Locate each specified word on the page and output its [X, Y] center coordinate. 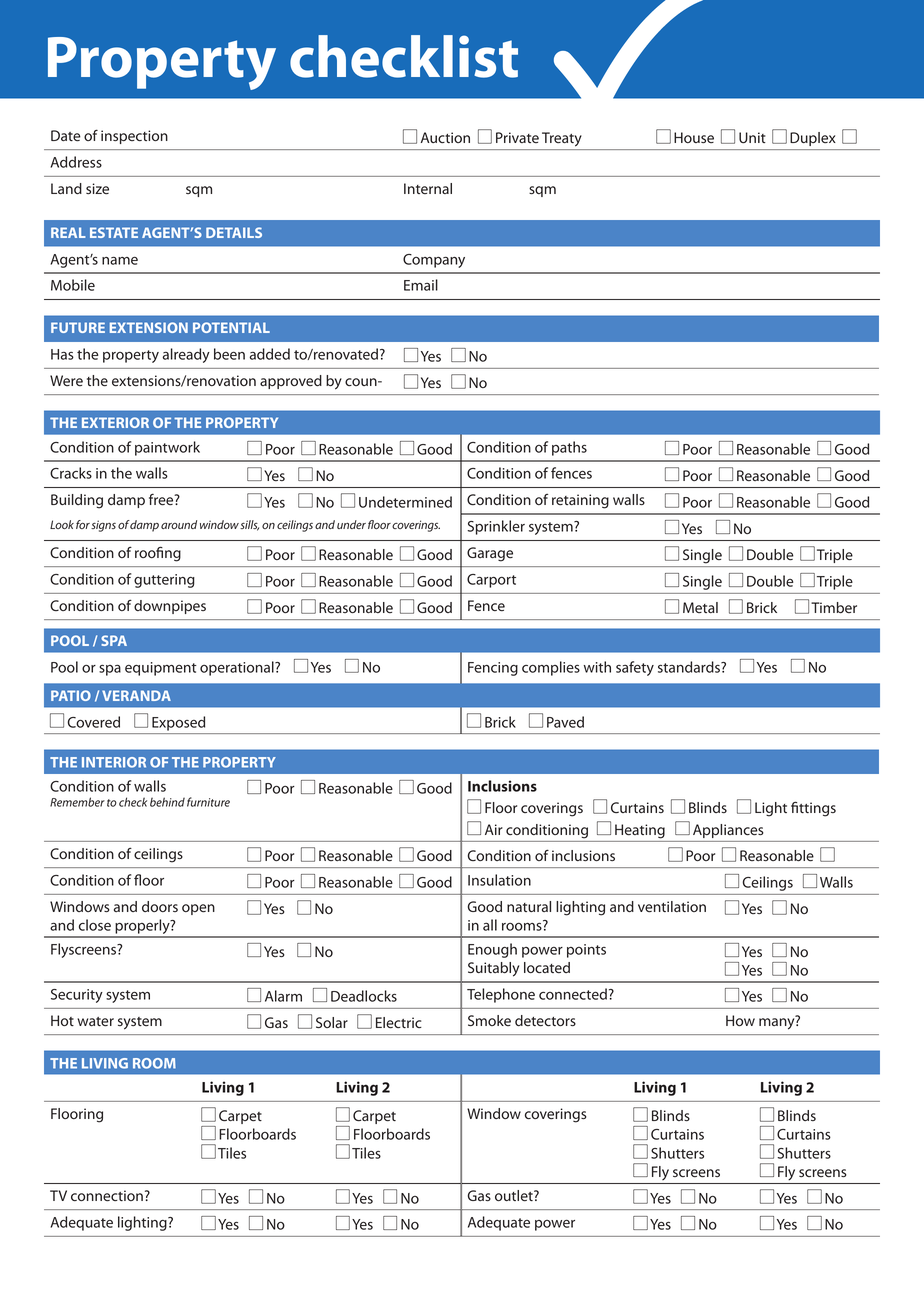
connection [107, 1196]
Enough [492, 950]
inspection [134, 137]
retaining [580, 501]
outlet [515, 1196]
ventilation [672, 907]
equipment [161, 669]
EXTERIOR [115, 422]
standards [690, 667]
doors [160, 906]
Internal [428, 188]
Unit [752, 137]
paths [569, 448]
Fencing [493, 669]
